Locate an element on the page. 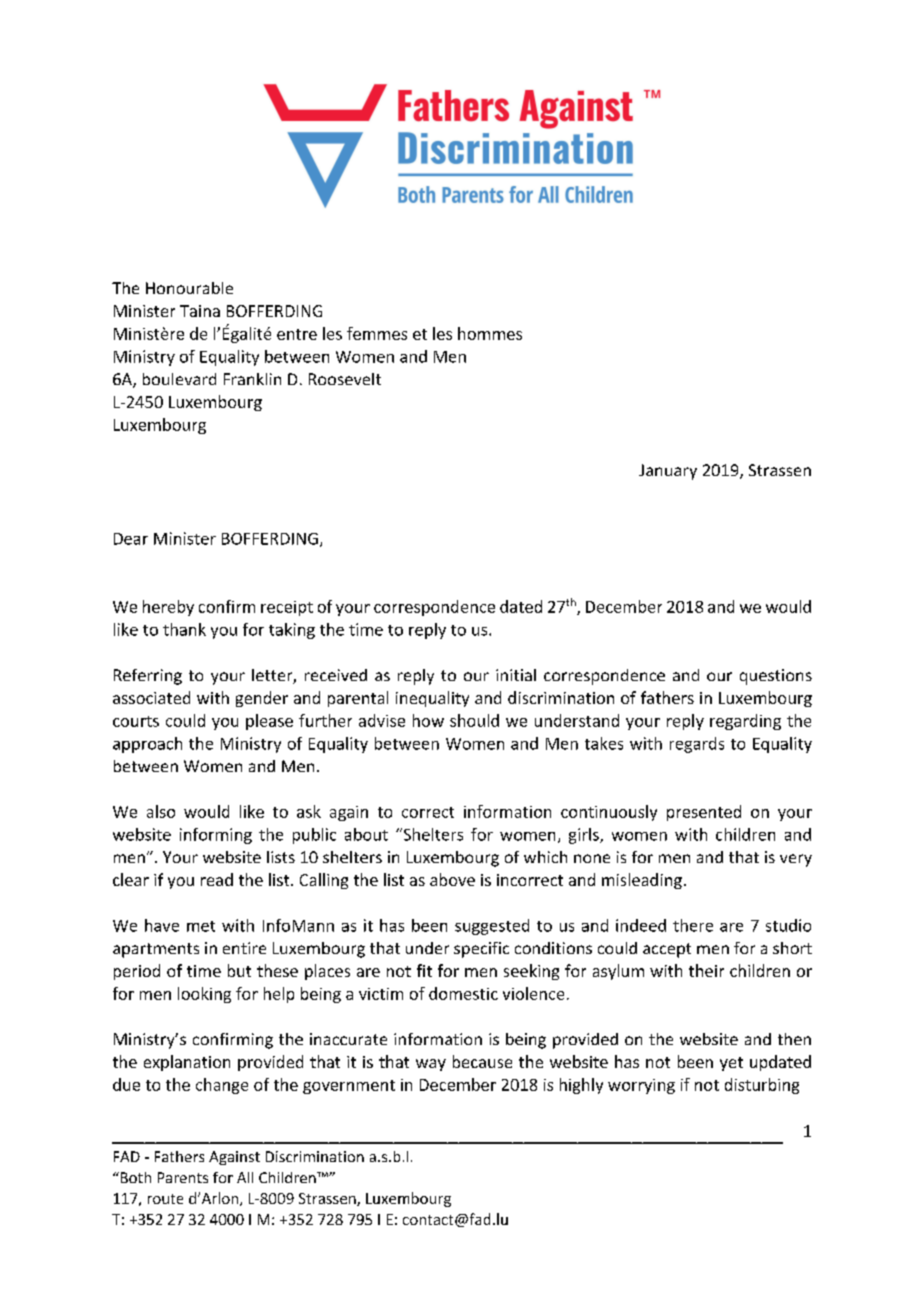 The height and width of the image is (1308, 924). Parents is located at coordinates (183, 1177).
